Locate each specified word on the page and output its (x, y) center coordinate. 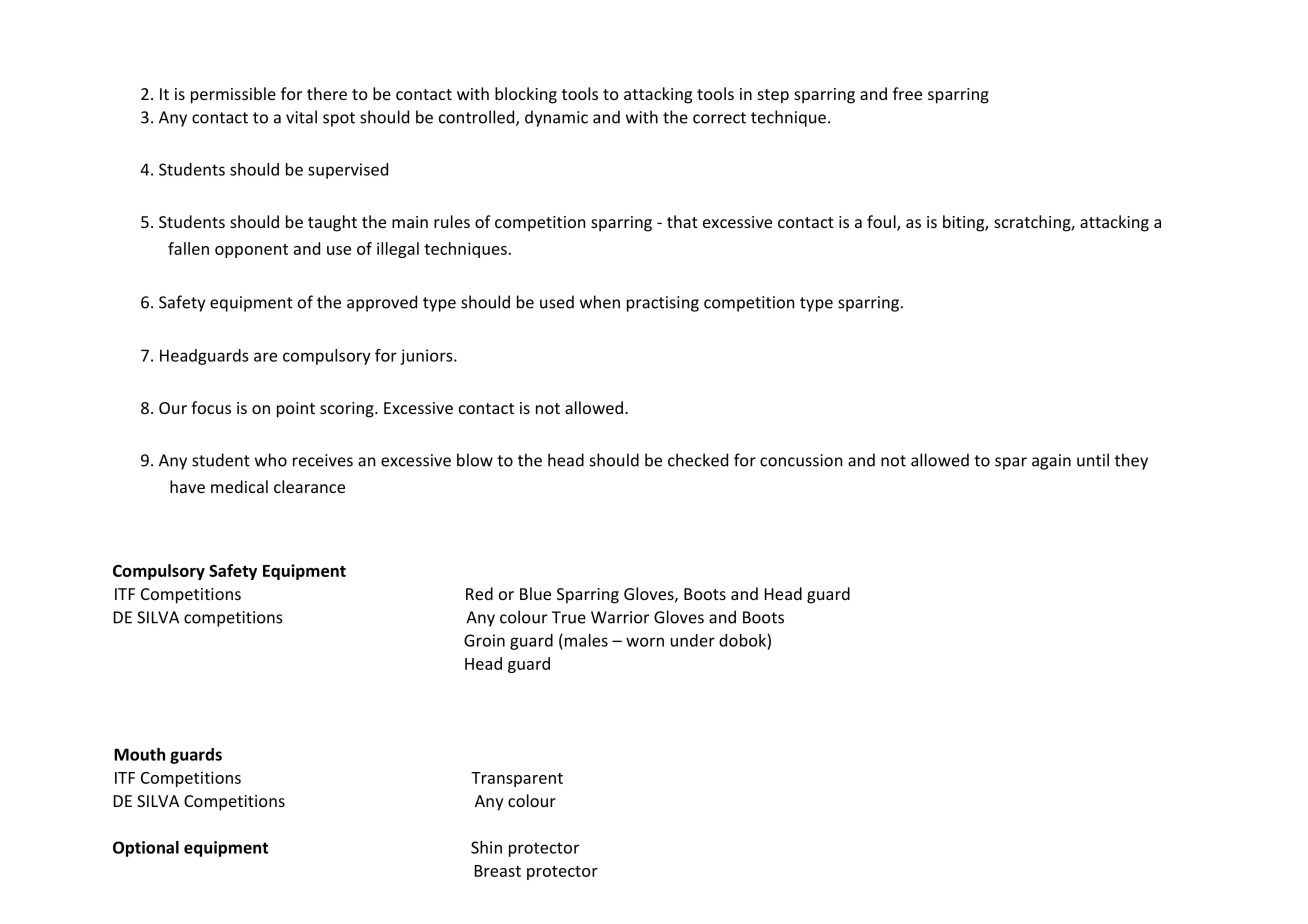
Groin (484, 640)
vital (301, 117)
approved (382, 303)
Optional (146, 849)
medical (239, 486)
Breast (498, 871)
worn (645, 642)
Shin (486, 847)
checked (698, 460)
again (1051, 462)
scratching (1033, 223)
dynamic (556, 118)
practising (663, 304)
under (693, 640)
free (907, 93)
